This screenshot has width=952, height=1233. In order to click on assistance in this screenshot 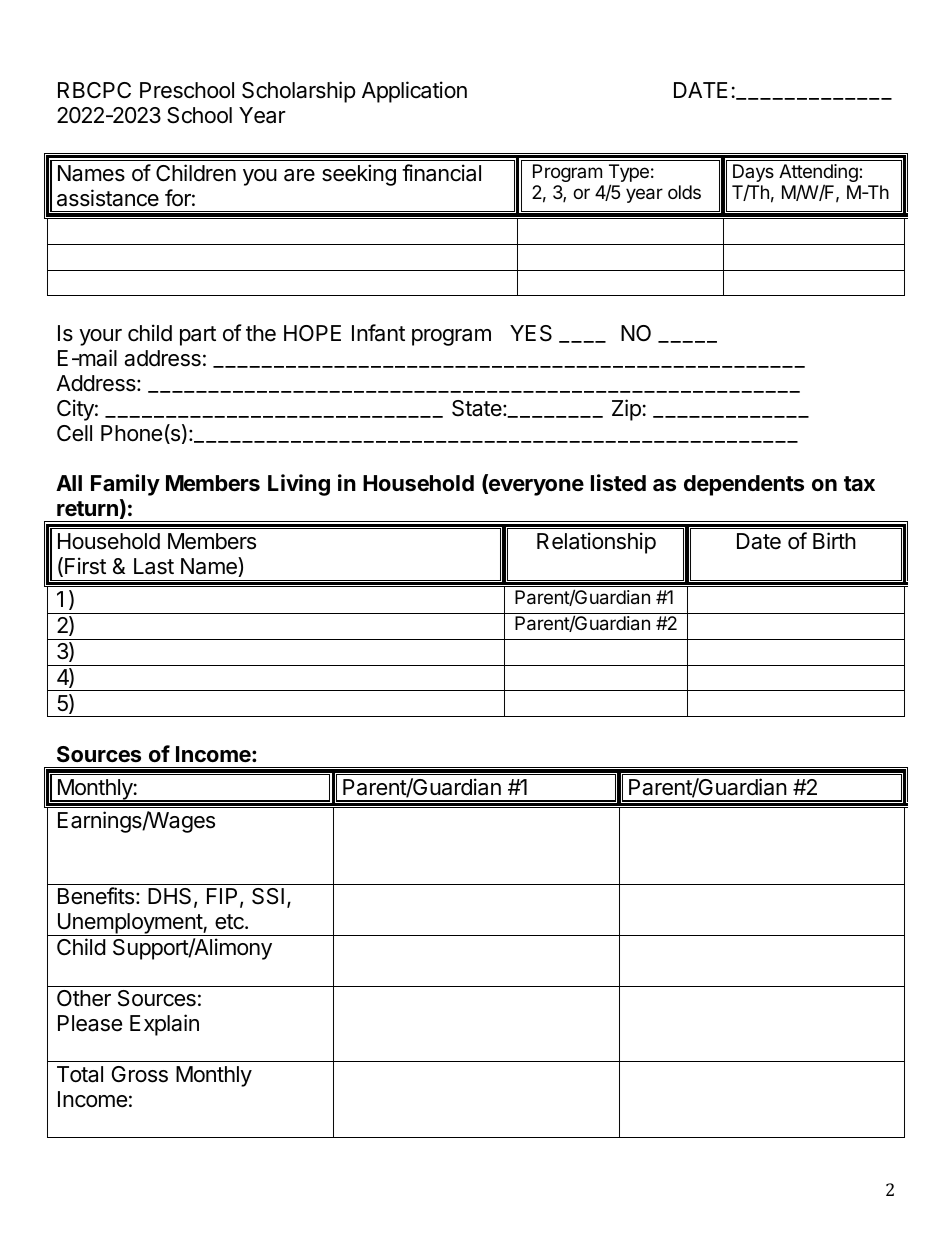, I will do `click(108, 198)`.
